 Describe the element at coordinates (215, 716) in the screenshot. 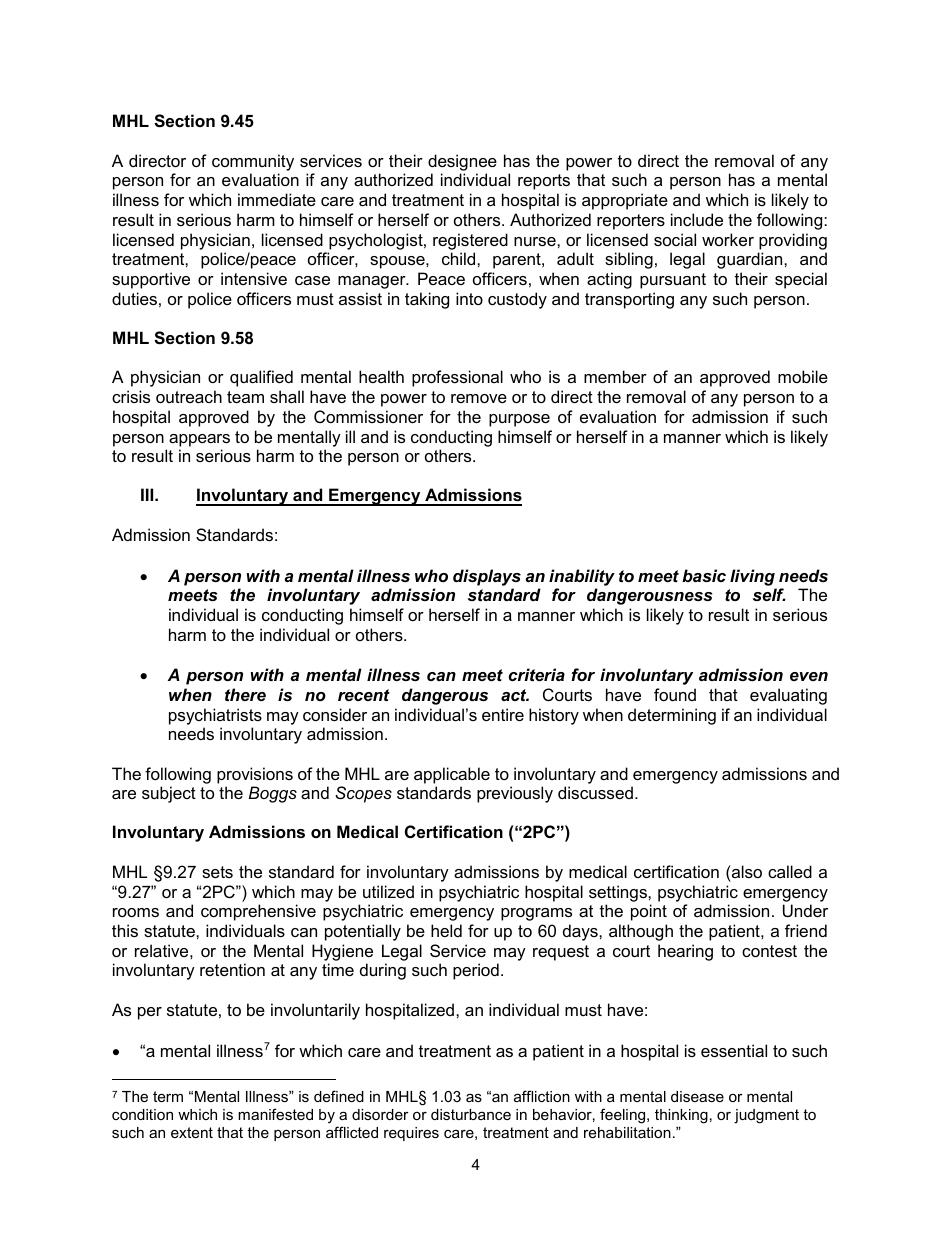

I see `psychiatrists` at that location.
